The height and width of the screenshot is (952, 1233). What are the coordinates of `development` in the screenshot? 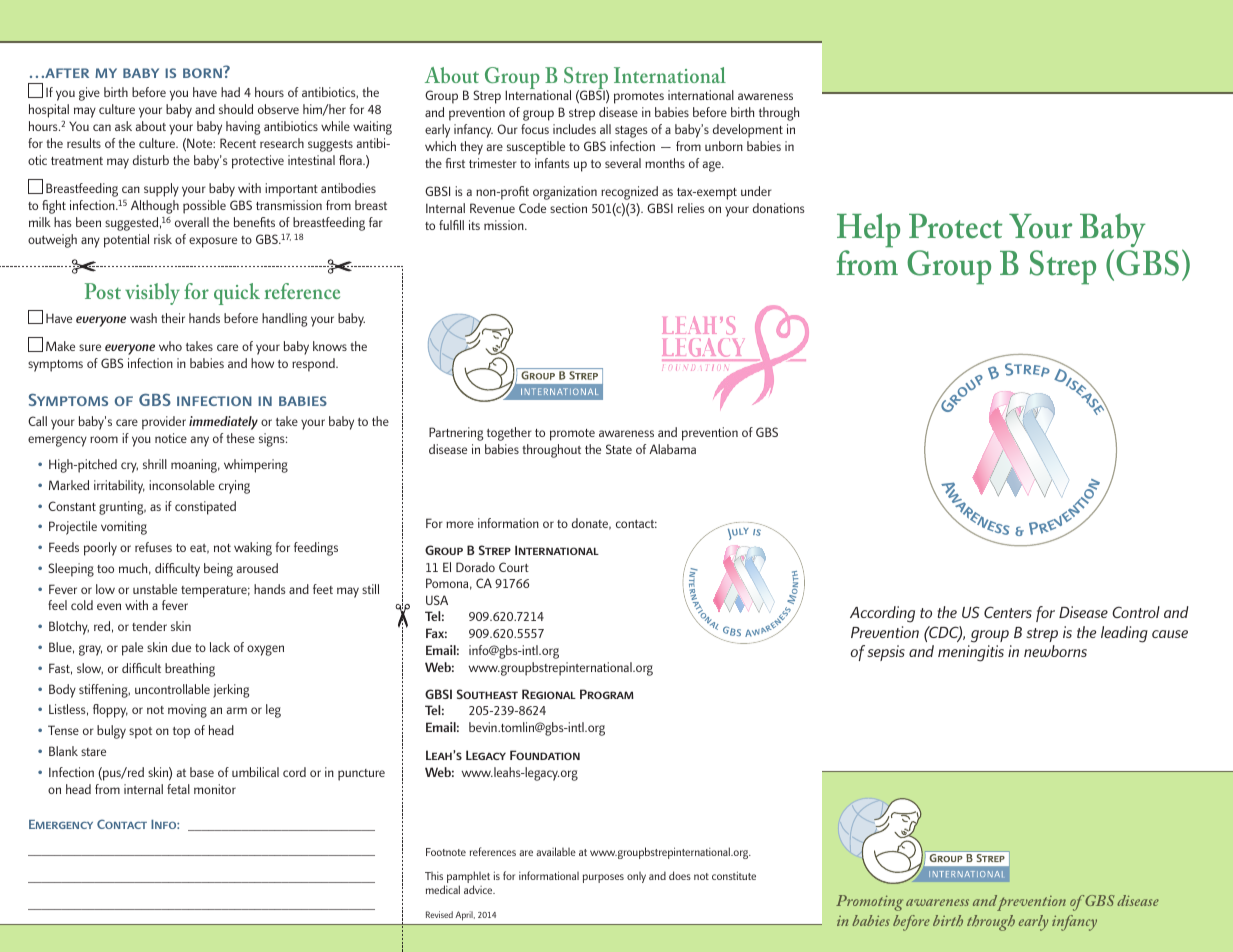 It's located at (748, 131).
